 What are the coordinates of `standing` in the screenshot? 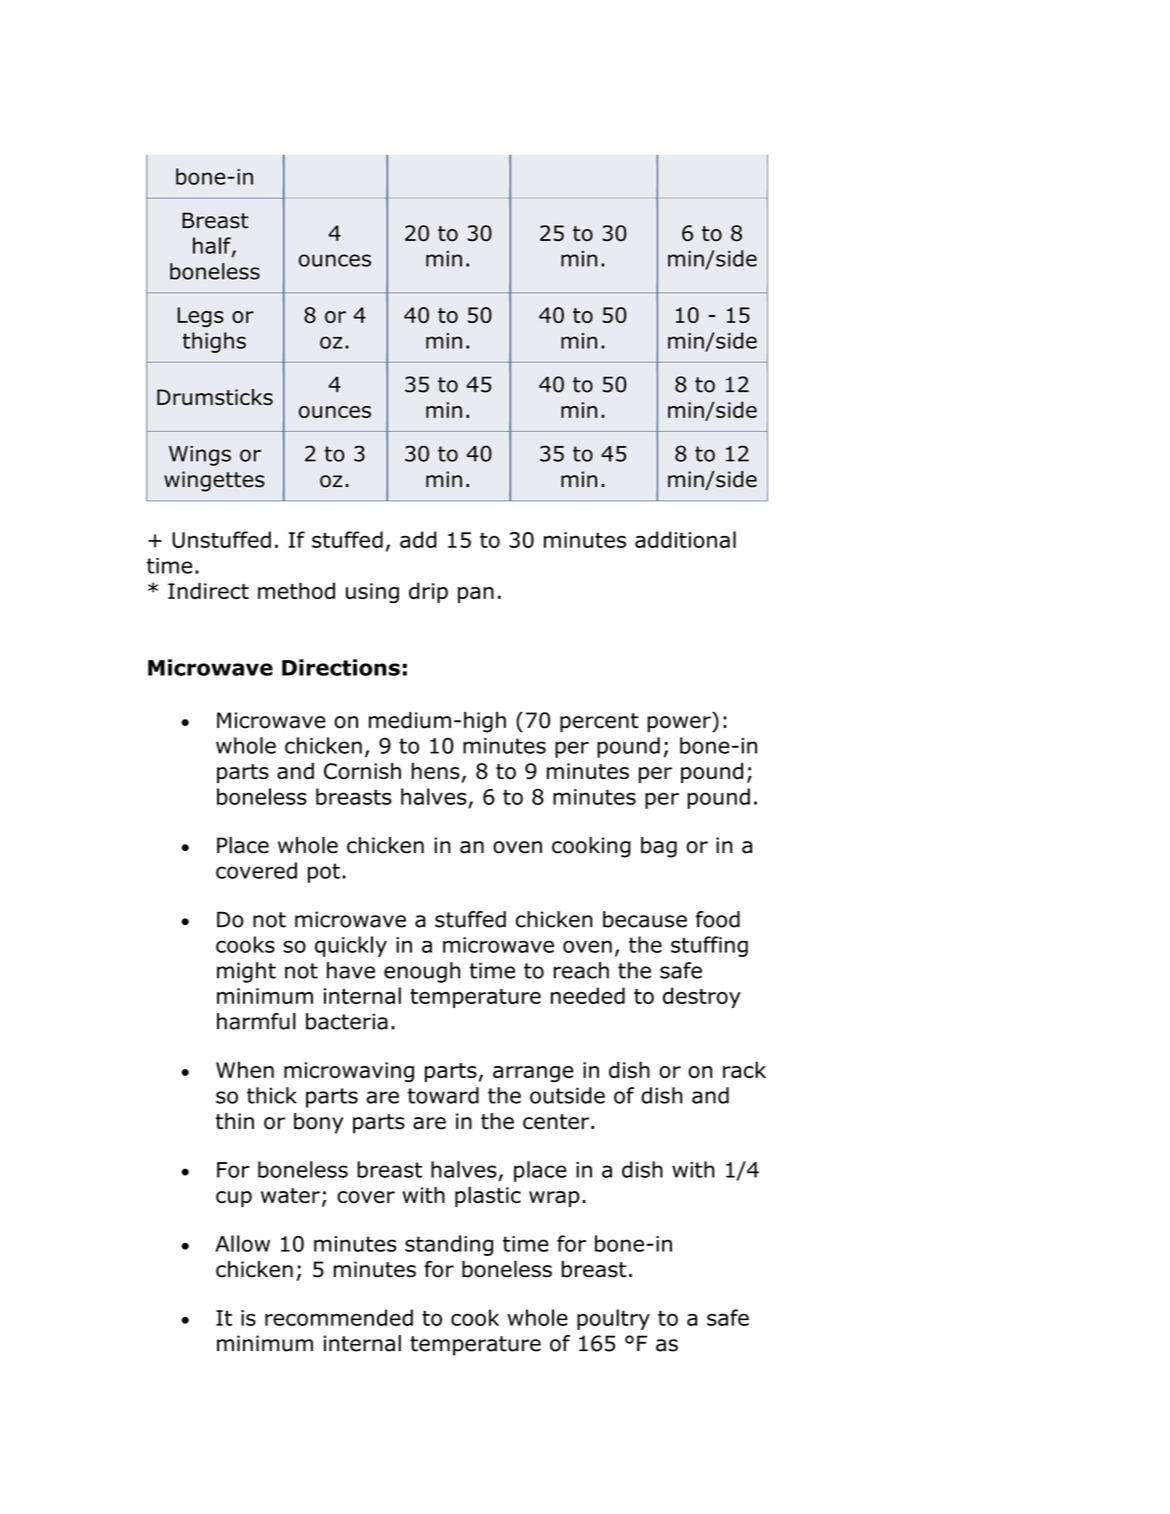 It's located at (449, 1245).
